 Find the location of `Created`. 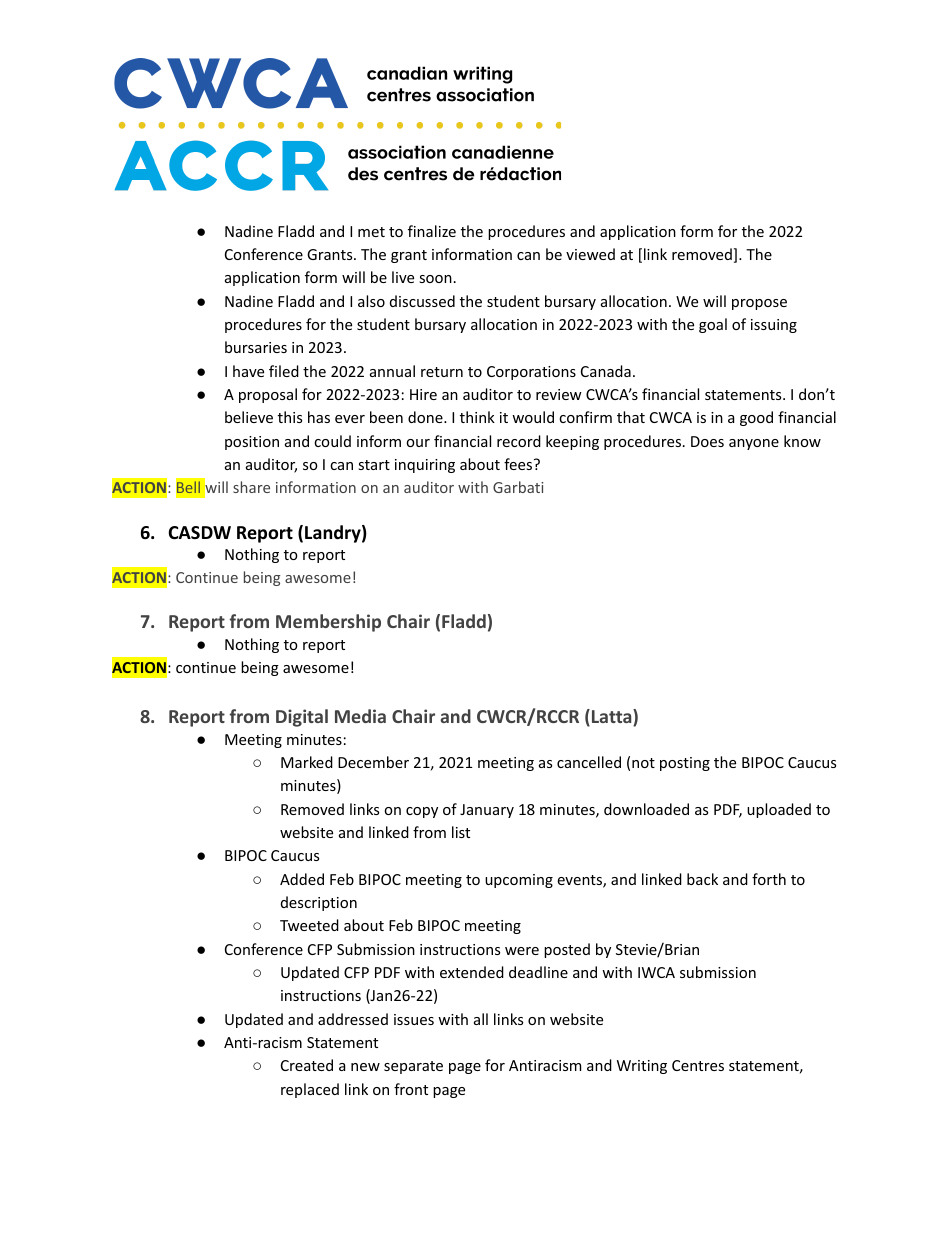

Created is located at coordinates (307, 1065).
